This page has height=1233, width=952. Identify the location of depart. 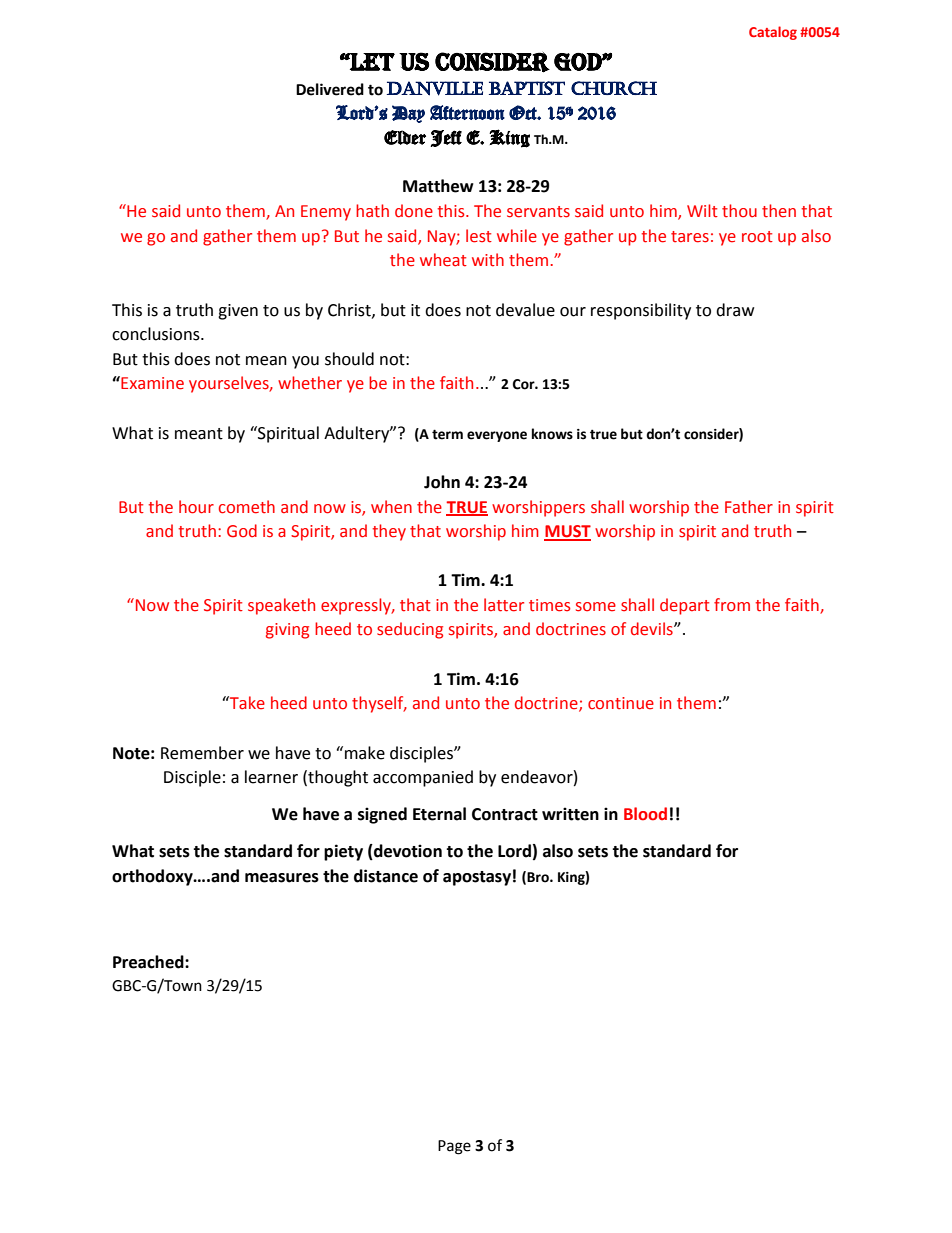
(685, 606).
